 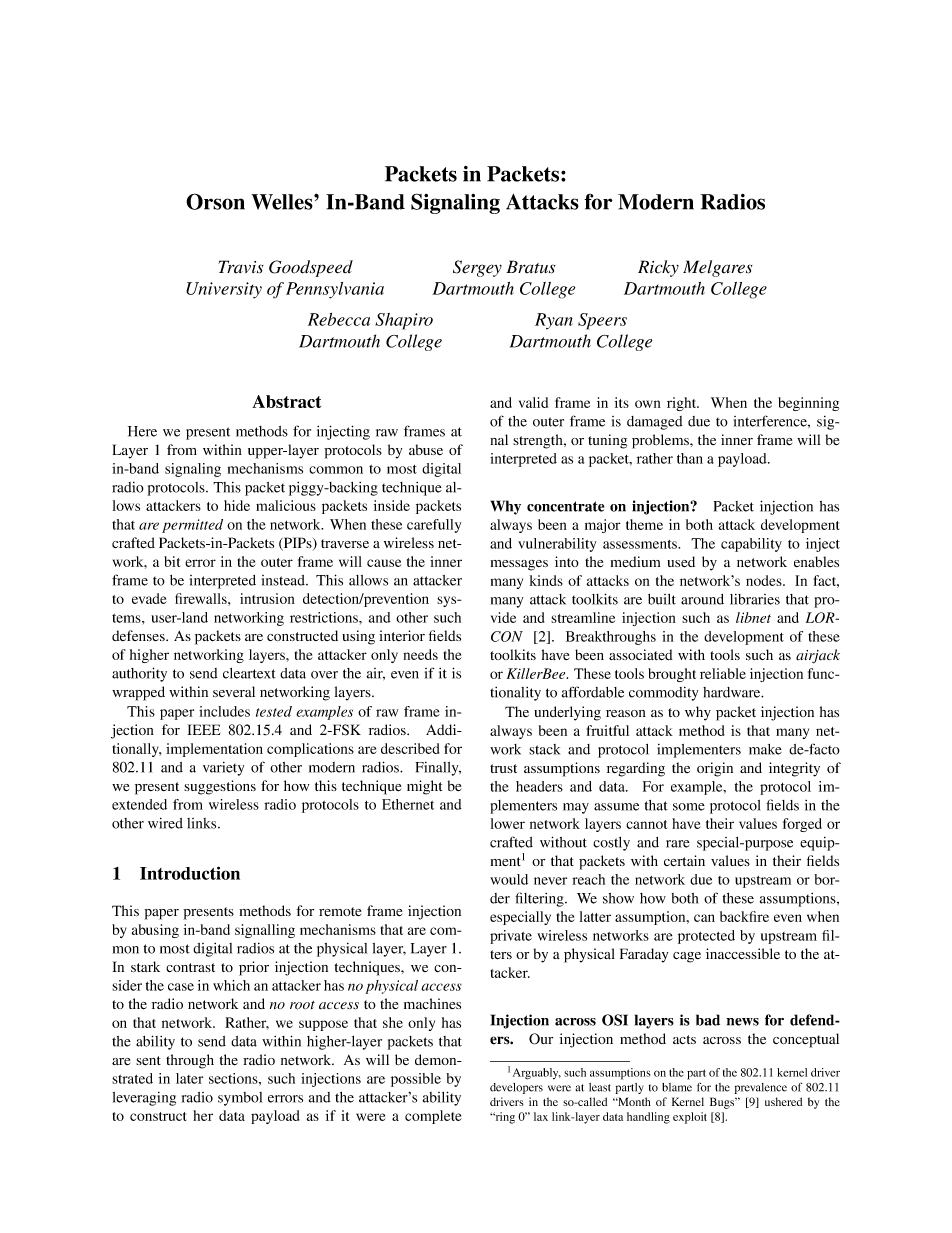 What do you see at coordinates (190, 873) in the screenshot?
I see `Introduction` at bounding box center [190, 873].
